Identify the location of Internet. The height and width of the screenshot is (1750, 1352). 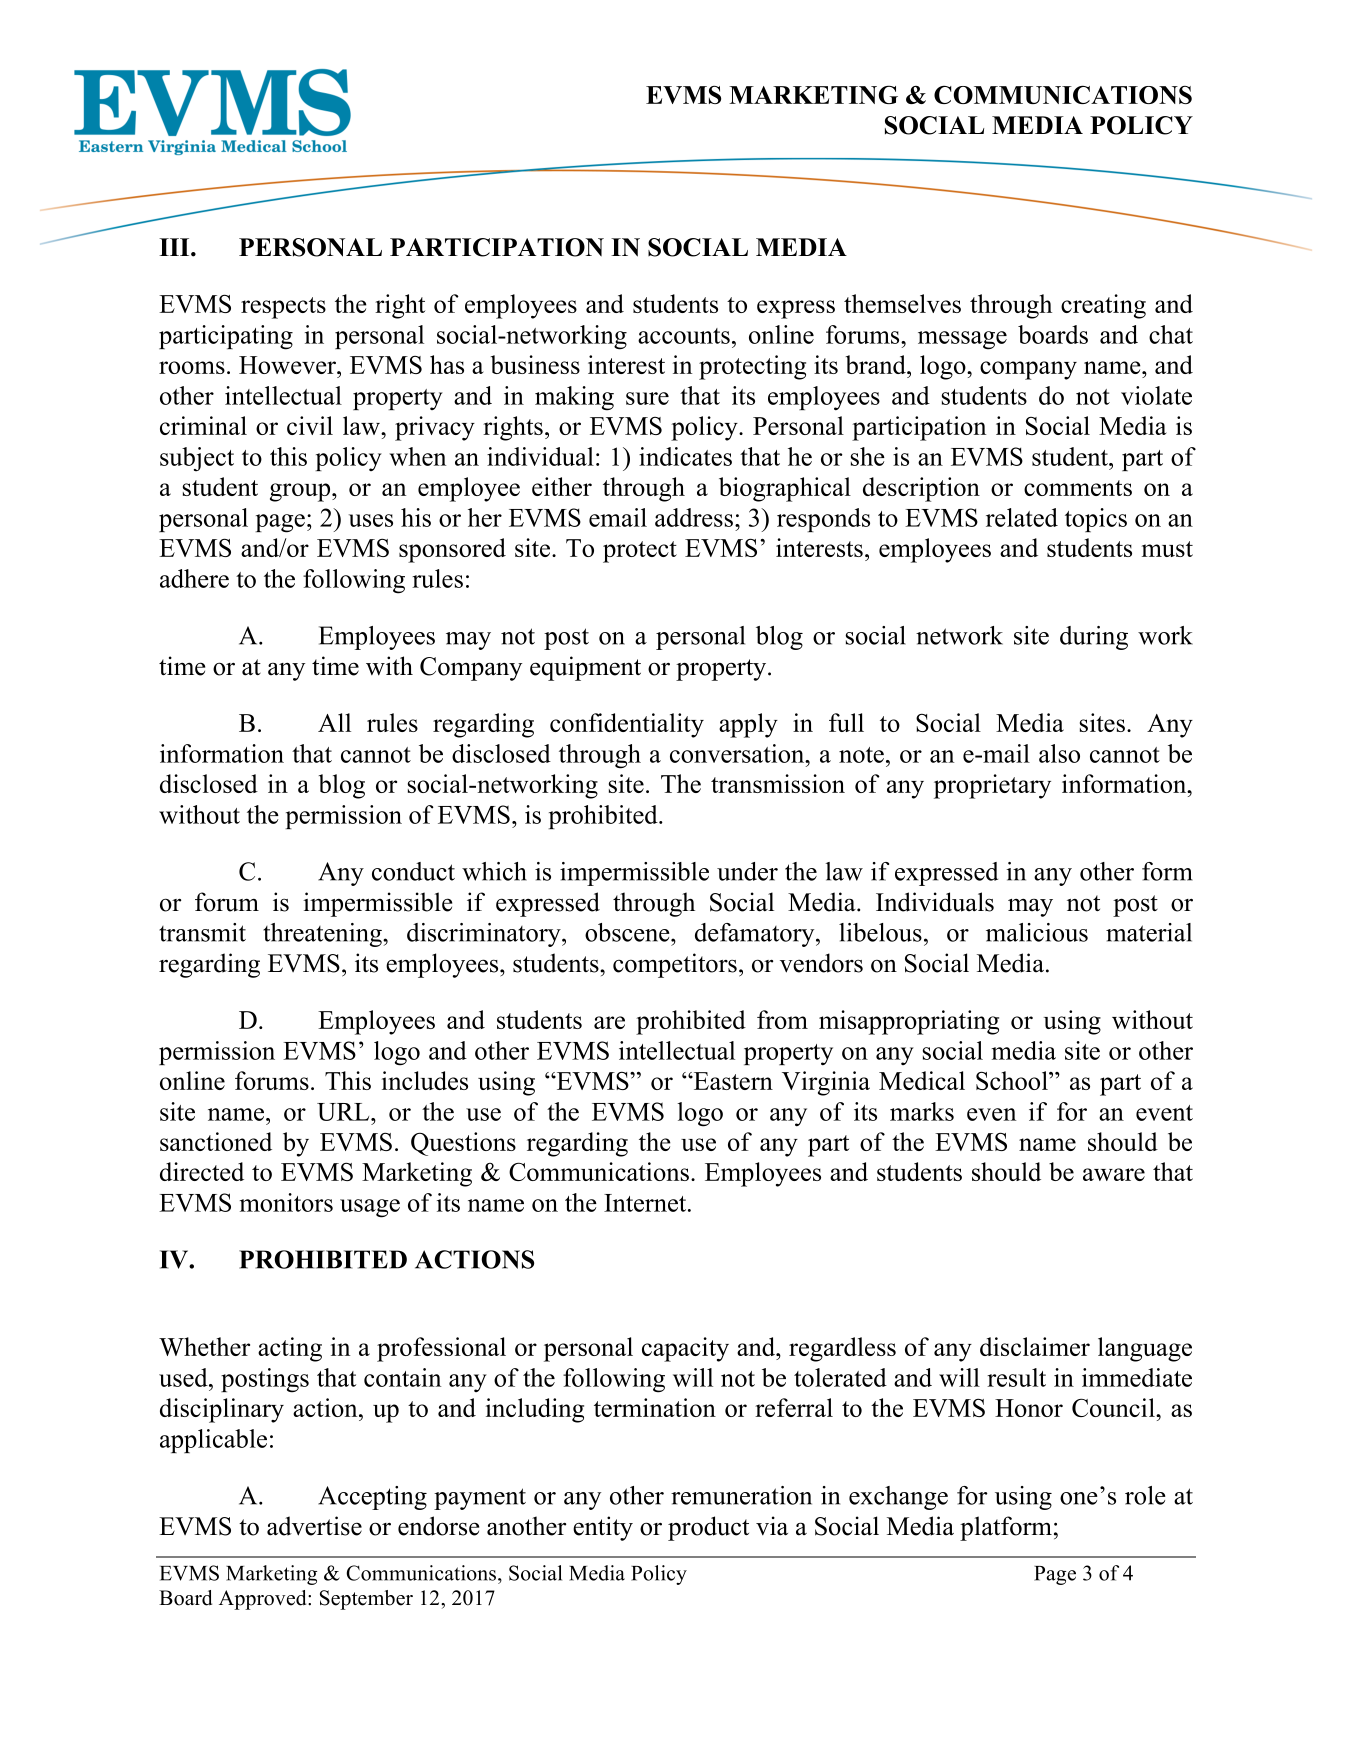
(646, 1203).
